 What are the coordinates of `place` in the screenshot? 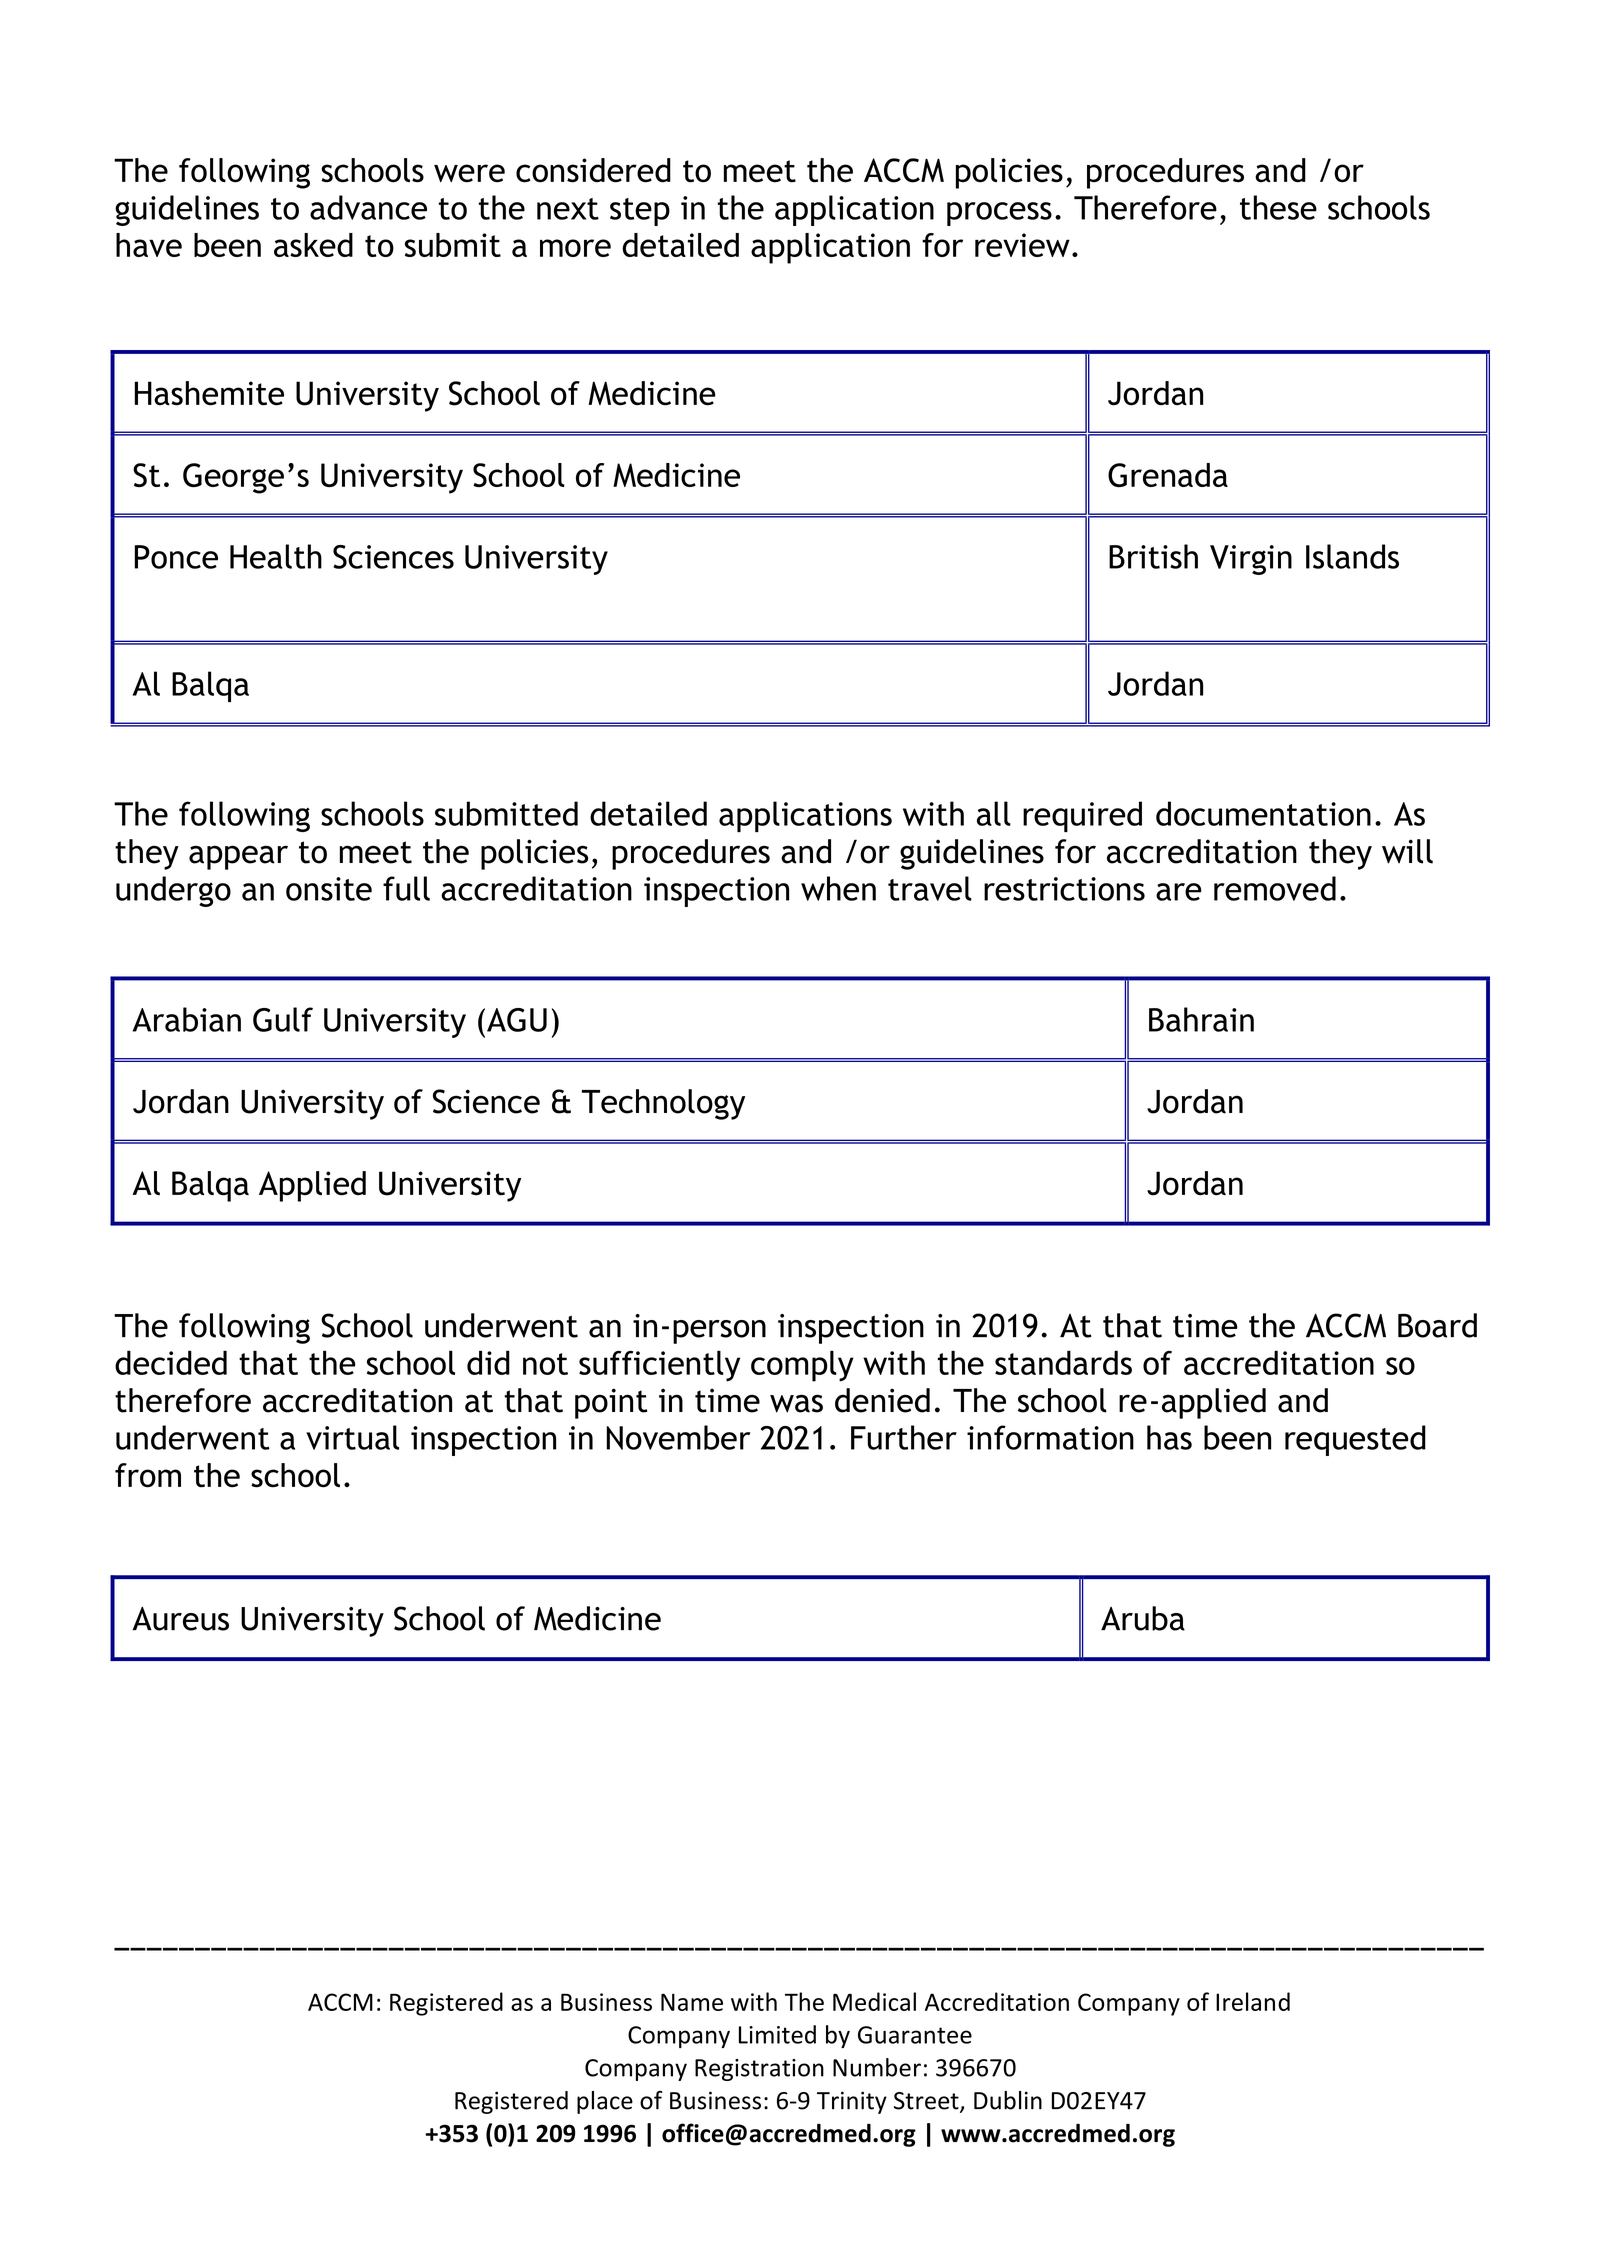 It's located at (605, 2102).
